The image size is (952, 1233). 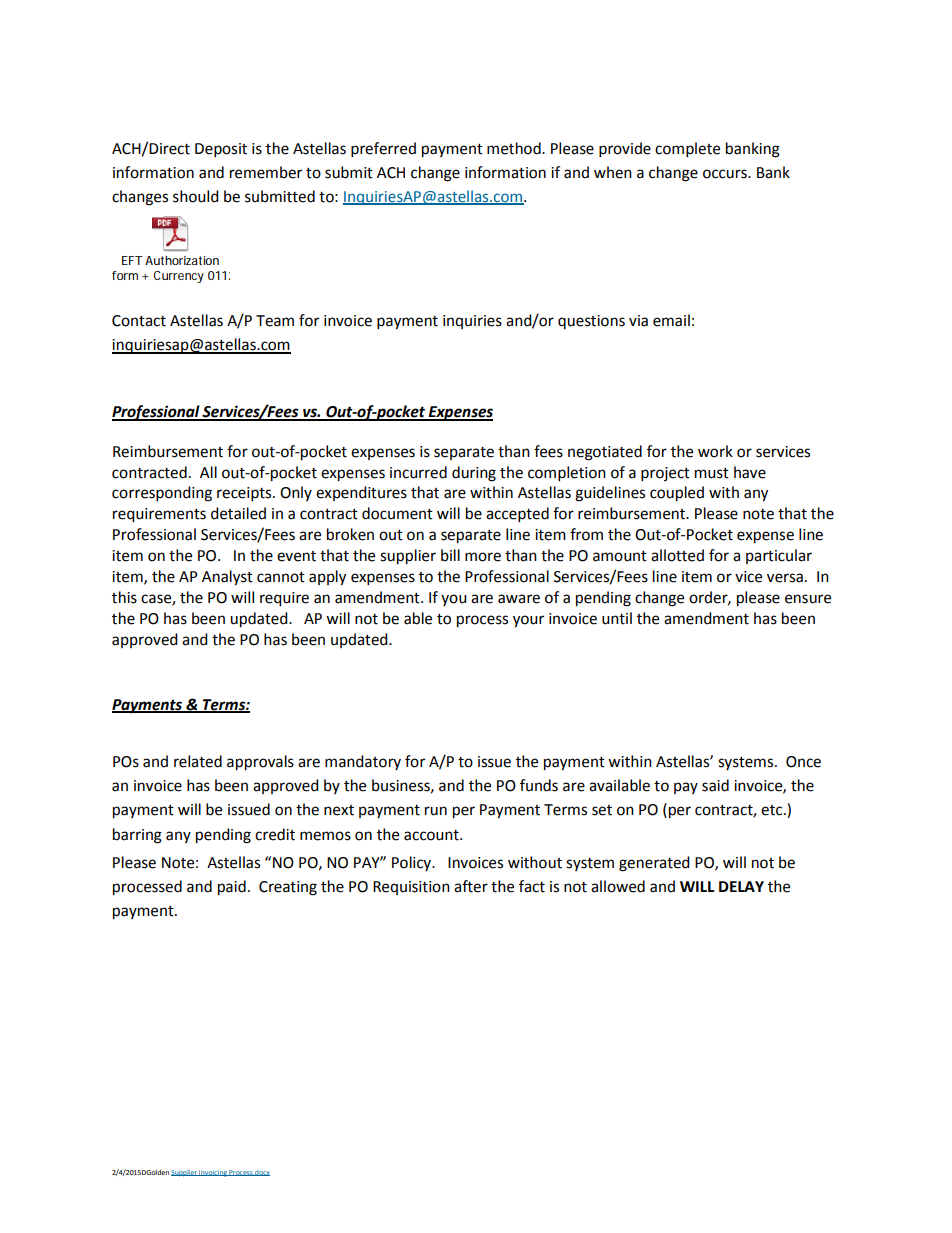 What do you see at coordinates (687, 150) in the image?
I see `complete` at bounding box center [687, 150].
